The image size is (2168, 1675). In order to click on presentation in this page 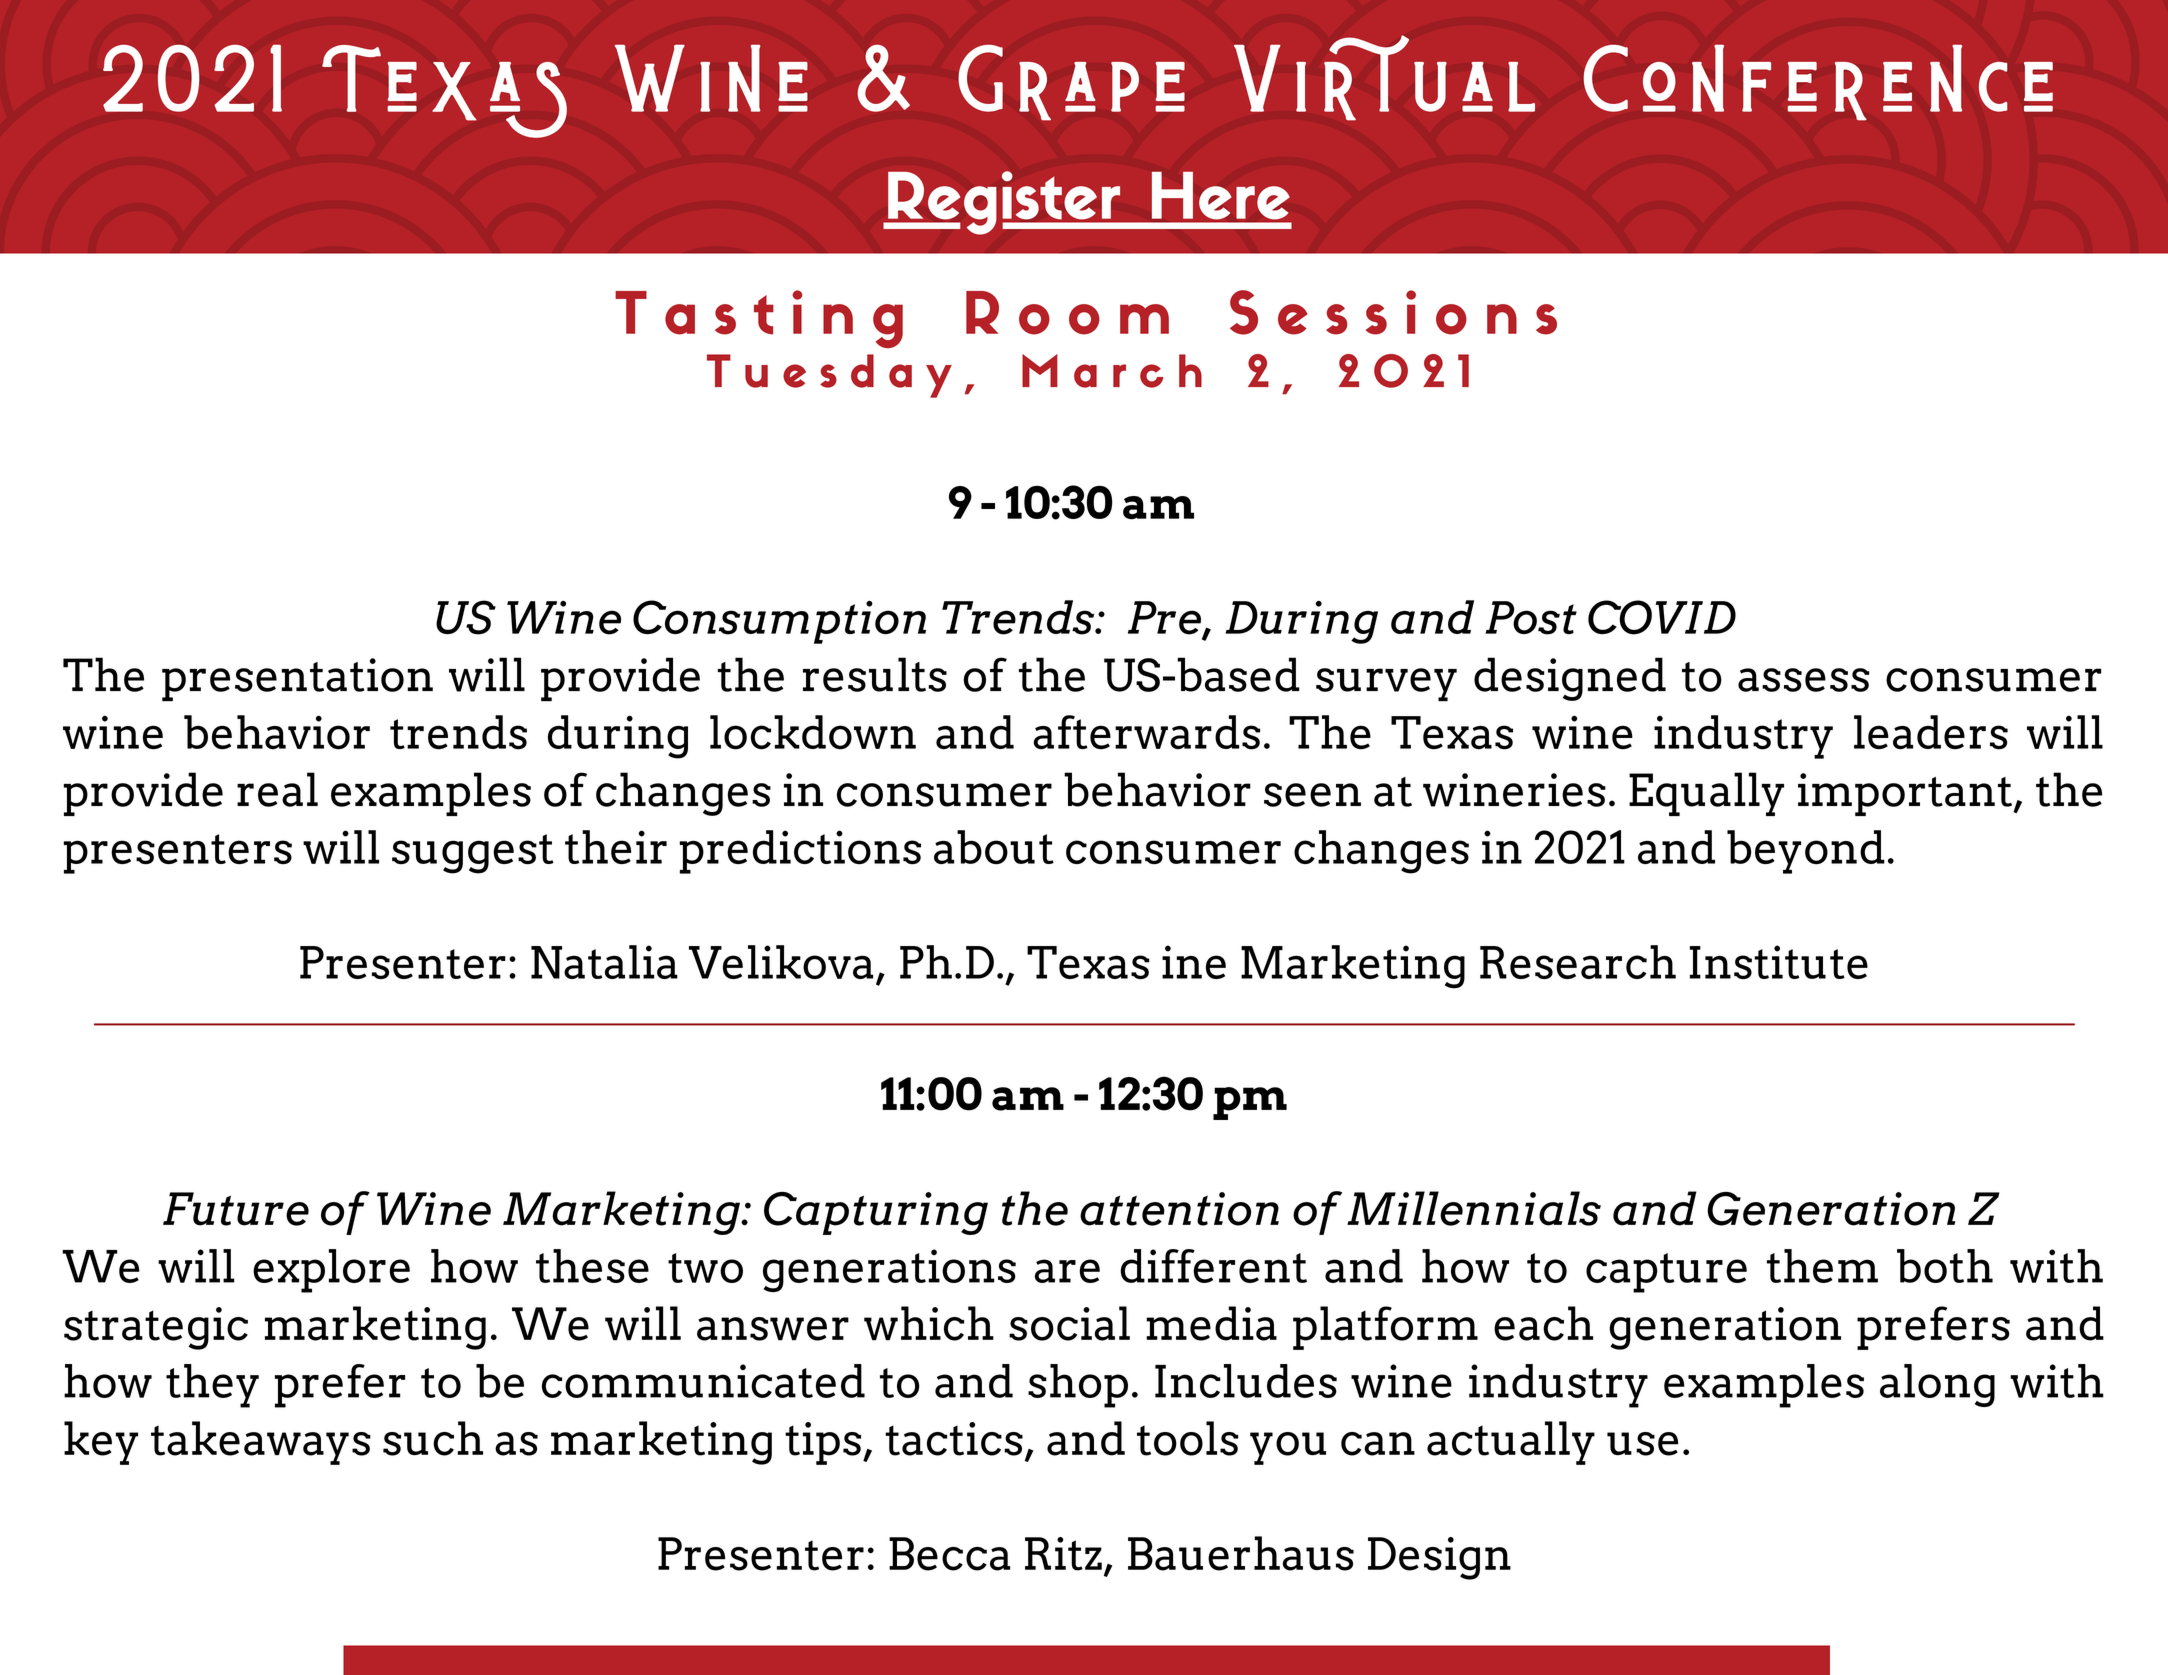, I will do `click(297, 679)`.
